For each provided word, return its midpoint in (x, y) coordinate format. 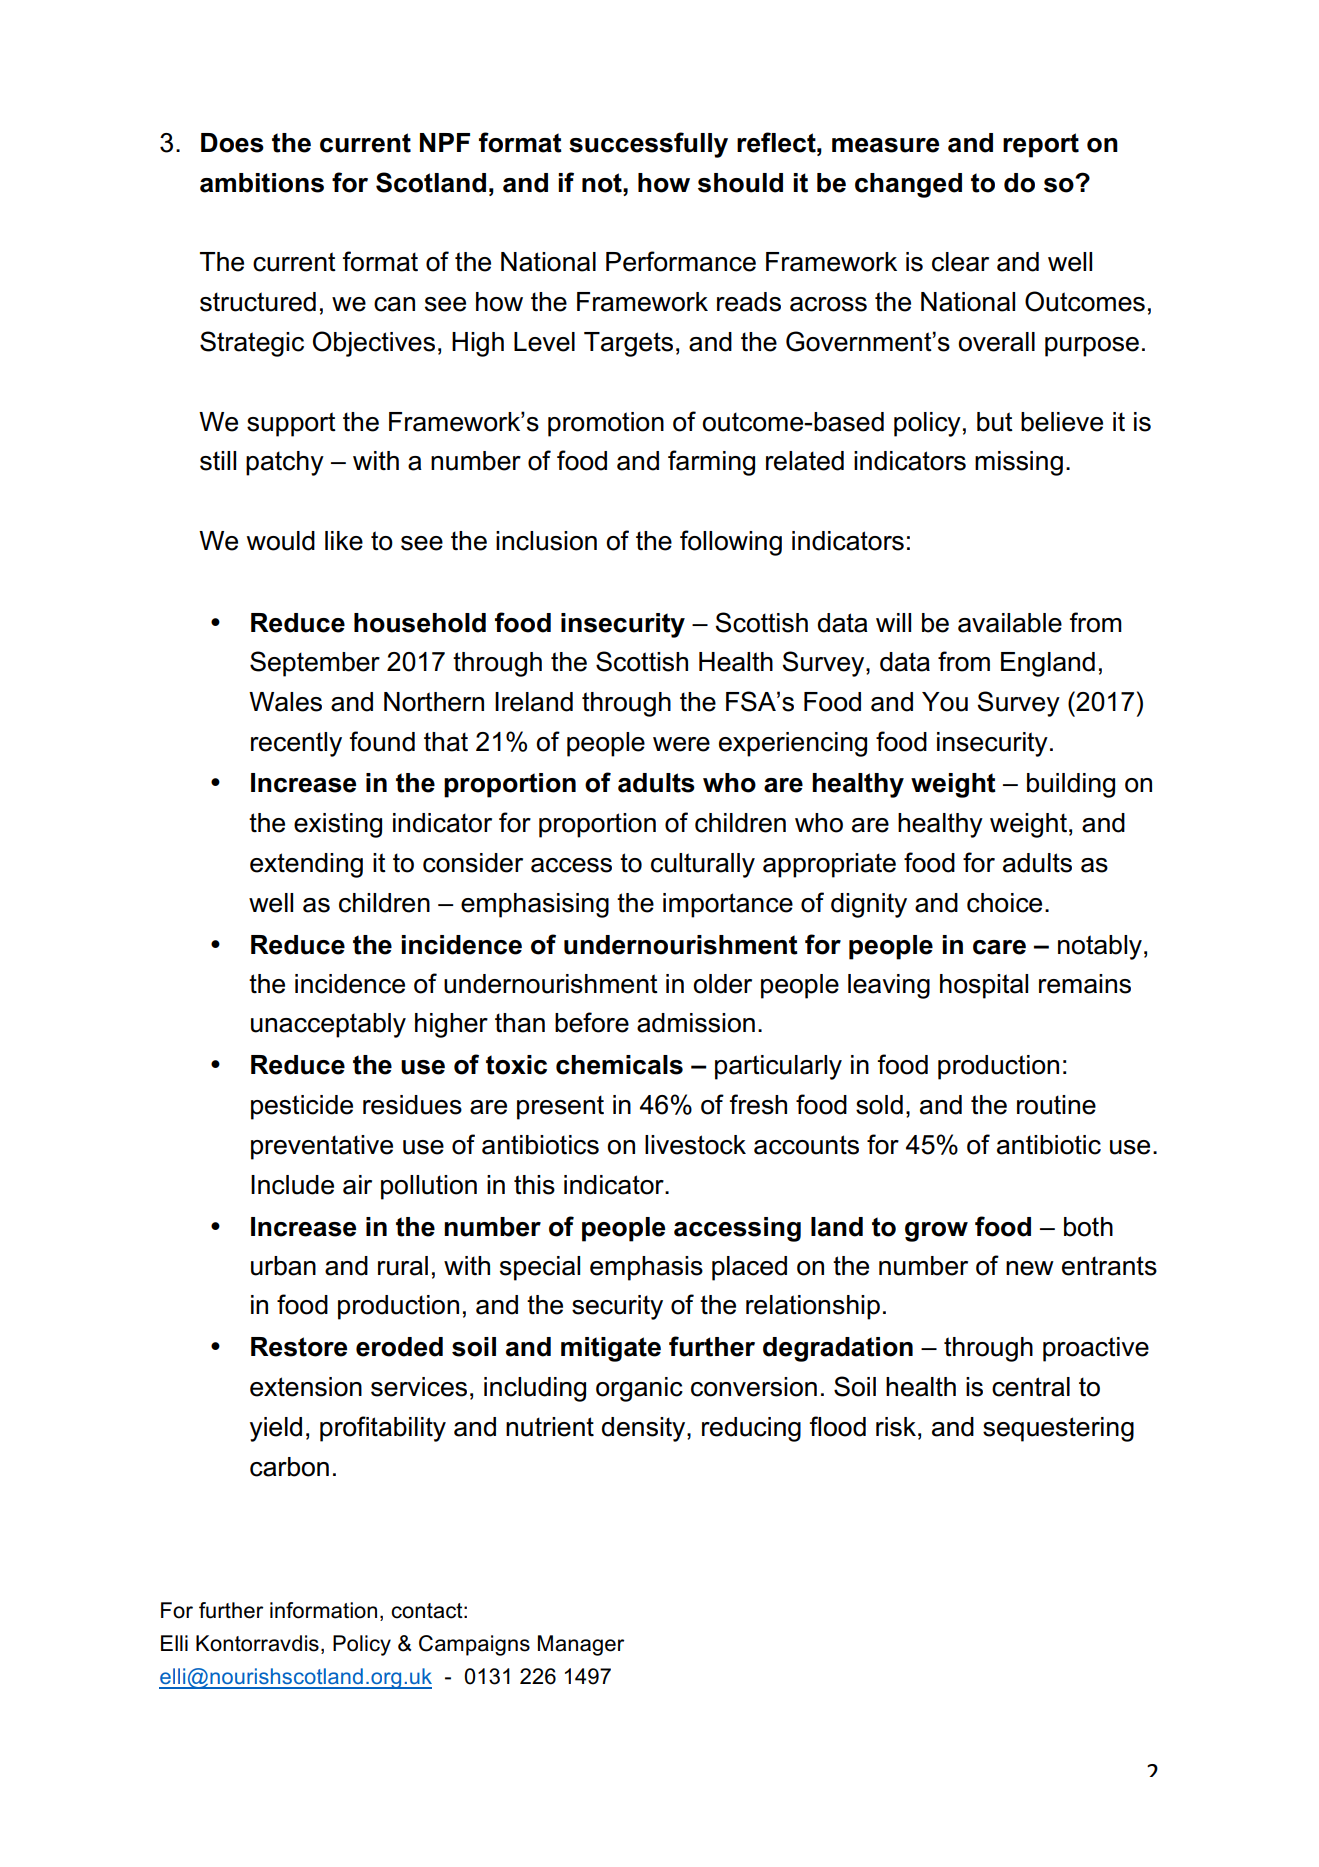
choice (1004, 903)
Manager (581, 1645)
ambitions (262, 183)
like (344, 541)
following (731, 543)
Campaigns (474, 1645)
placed (749, 1268)
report (1041, 145)
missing (1019, 463)
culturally (703, 865)
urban (283, 1266)
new (1030, 1268)
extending (306, 865)
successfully (648, 145)
